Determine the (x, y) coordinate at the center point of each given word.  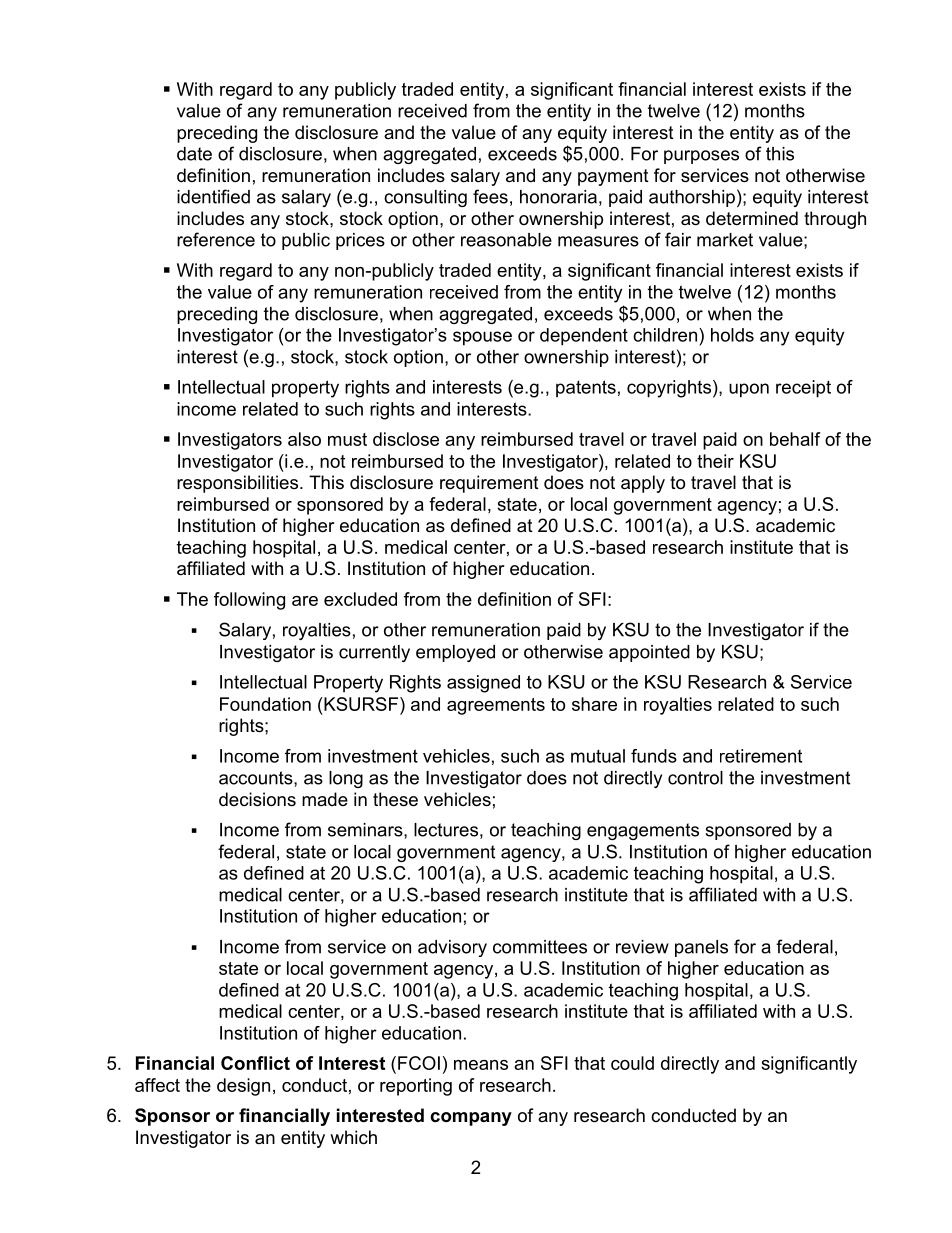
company (471, 1119)
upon (749, 390)
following (249, 601)
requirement (489, 484)
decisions (257, 799)
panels (701, 948)
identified (213, 196)
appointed (649, 653)
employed (455, 653)
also (304, 439)
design (243, 1087)
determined (752, 218)
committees (540, 947)
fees (490, 196)
